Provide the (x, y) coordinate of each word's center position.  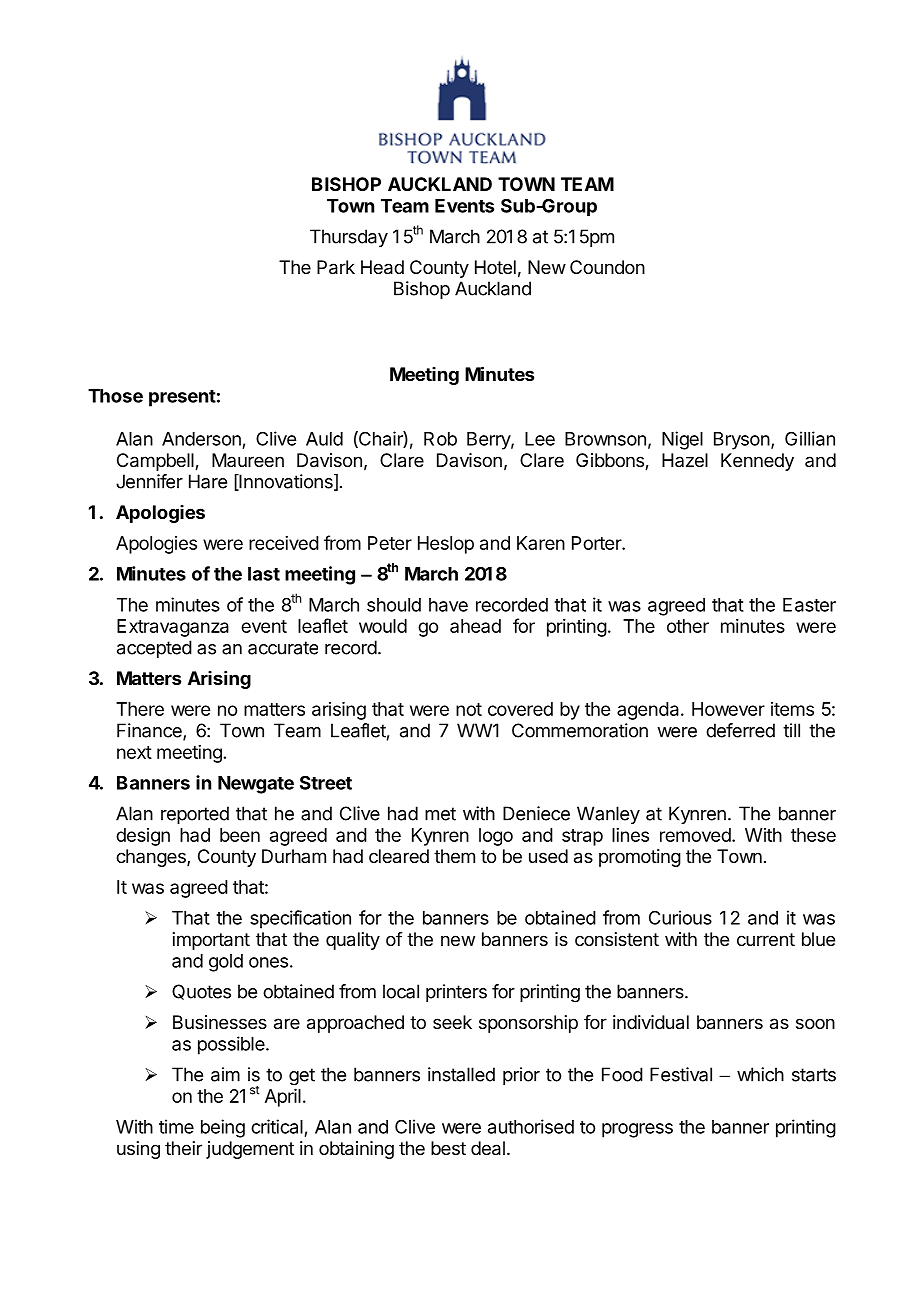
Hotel (495, 267)
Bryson (742, 441)
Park (336, 267)
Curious (680, 917)
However (728, 709)
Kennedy (757, 462)
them (454, 856)
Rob (440, 439)
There (140, 709)
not (469, 709)
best (448, 1148)
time (176, 1126)
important (211, 941)
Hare (208, 481)
